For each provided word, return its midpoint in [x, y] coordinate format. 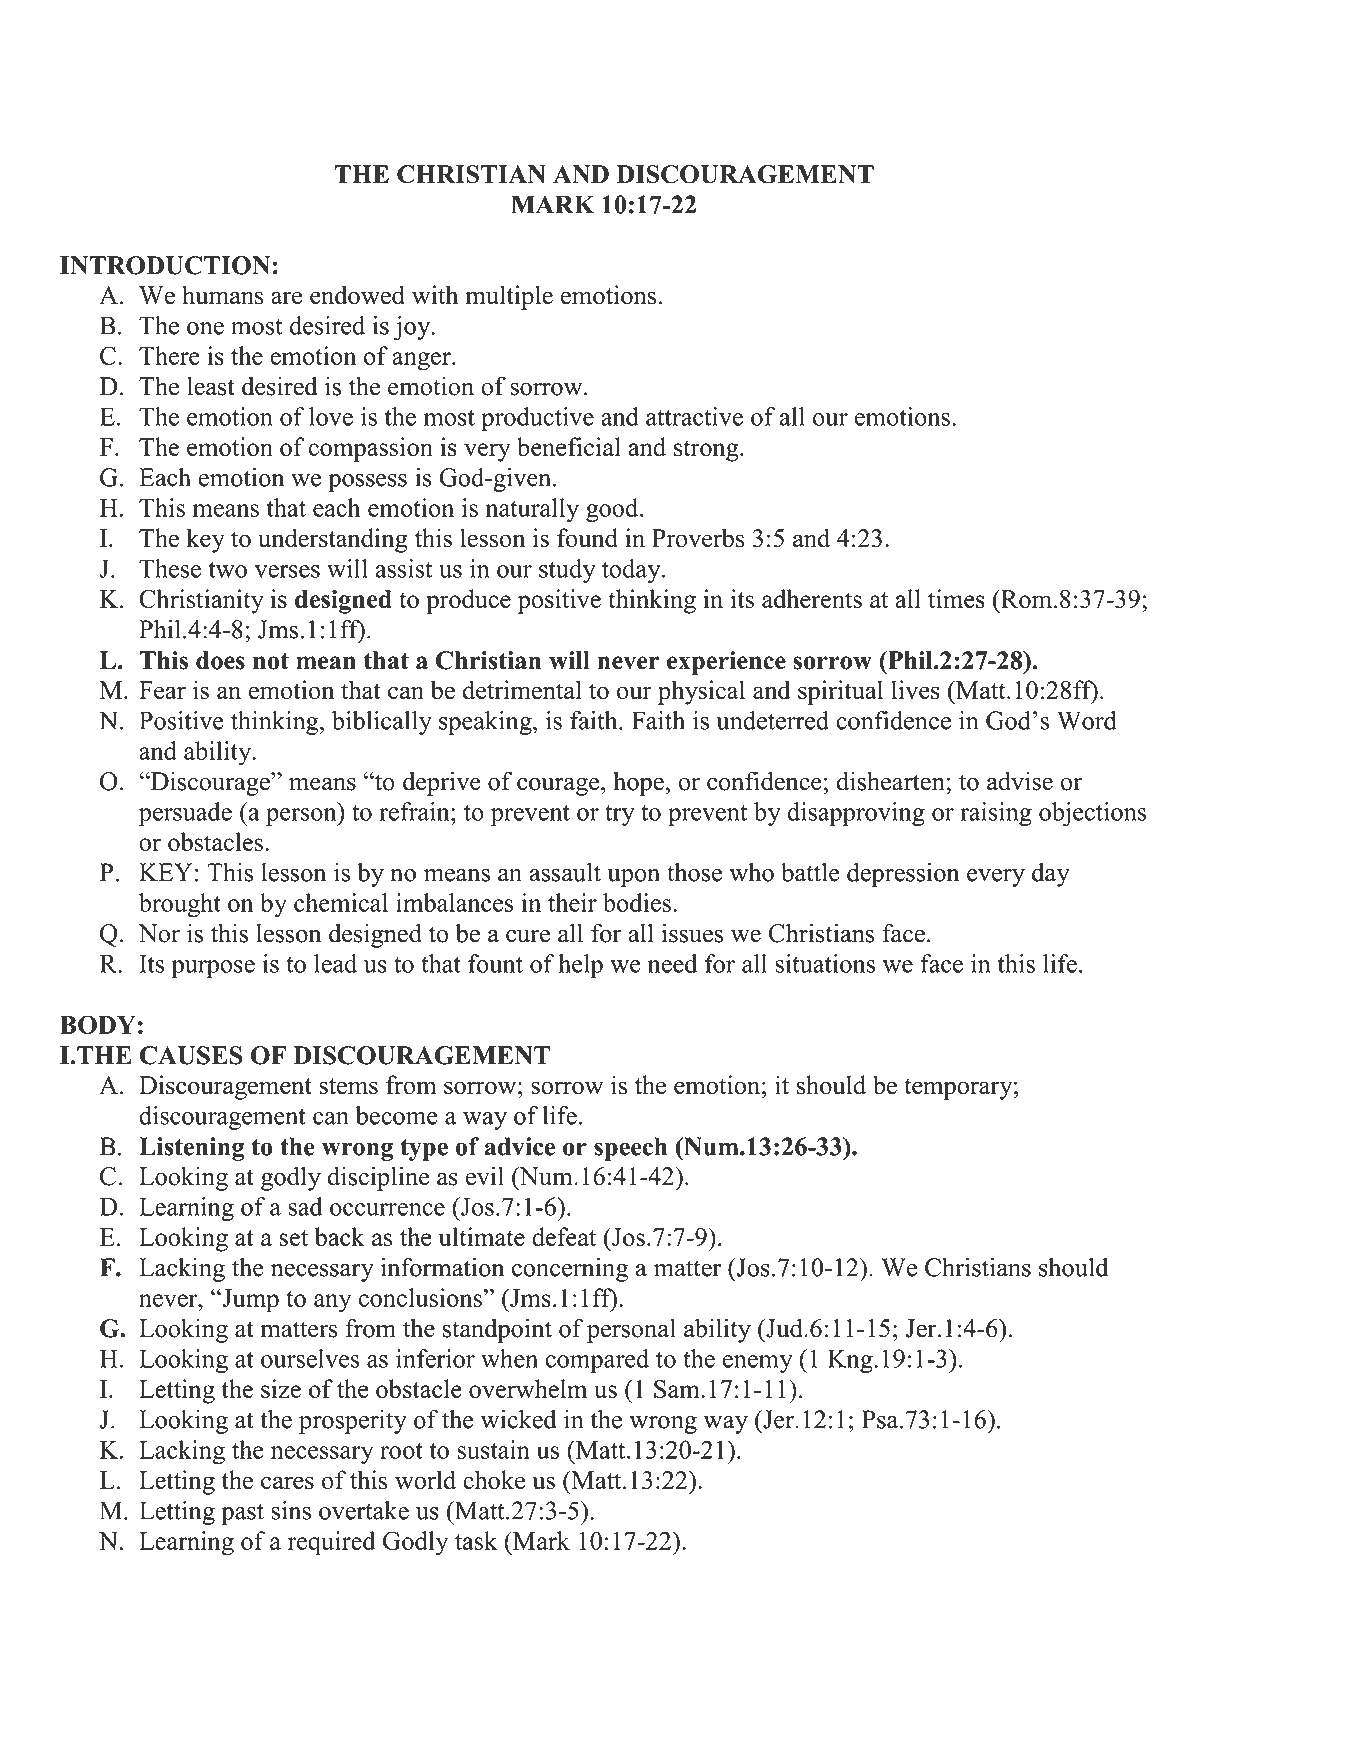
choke [494, 1480]
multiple [509, 297]
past [242, 1514]
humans [223, 295]
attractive [694, 416]
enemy [758, 1364]
